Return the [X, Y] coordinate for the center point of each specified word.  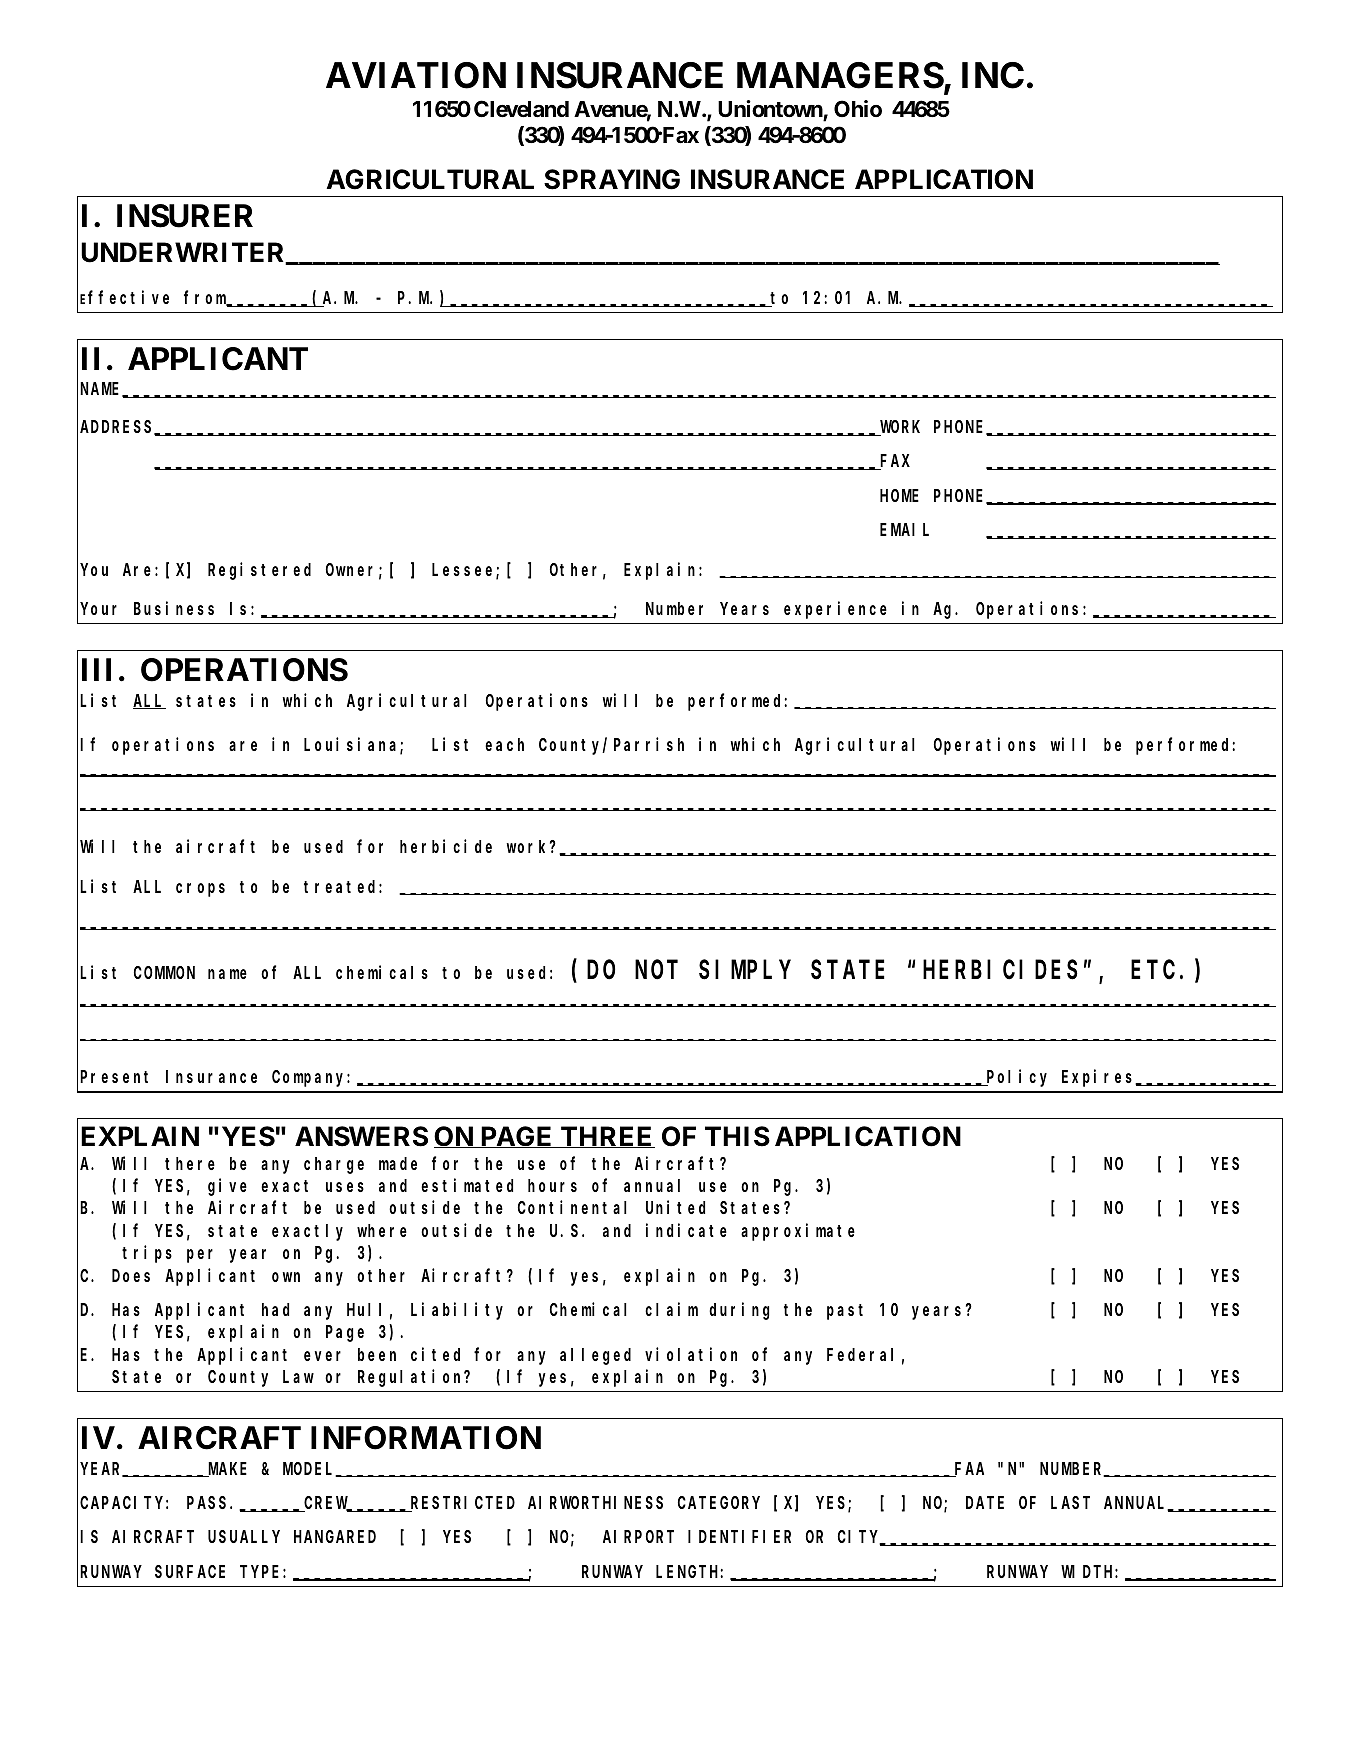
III [96, 669]
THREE [607, 1137]
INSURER [185, 216]
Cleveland [521, 109]
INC [993, 75]
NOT [656, 971]
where [382, 1230]
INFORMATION [426, 1438]
